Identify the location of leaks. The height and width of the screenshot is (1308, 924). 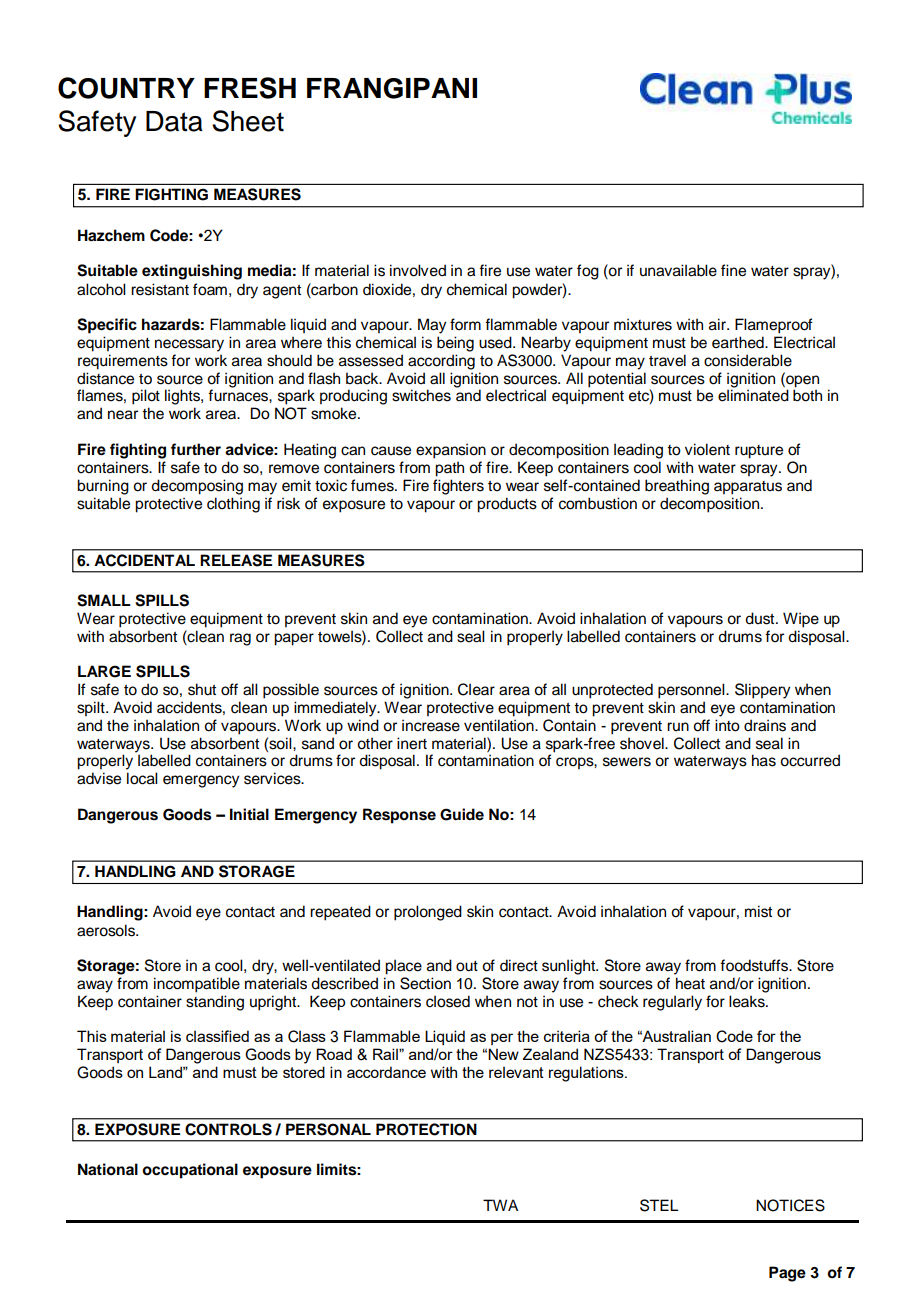
(748, 1001).
